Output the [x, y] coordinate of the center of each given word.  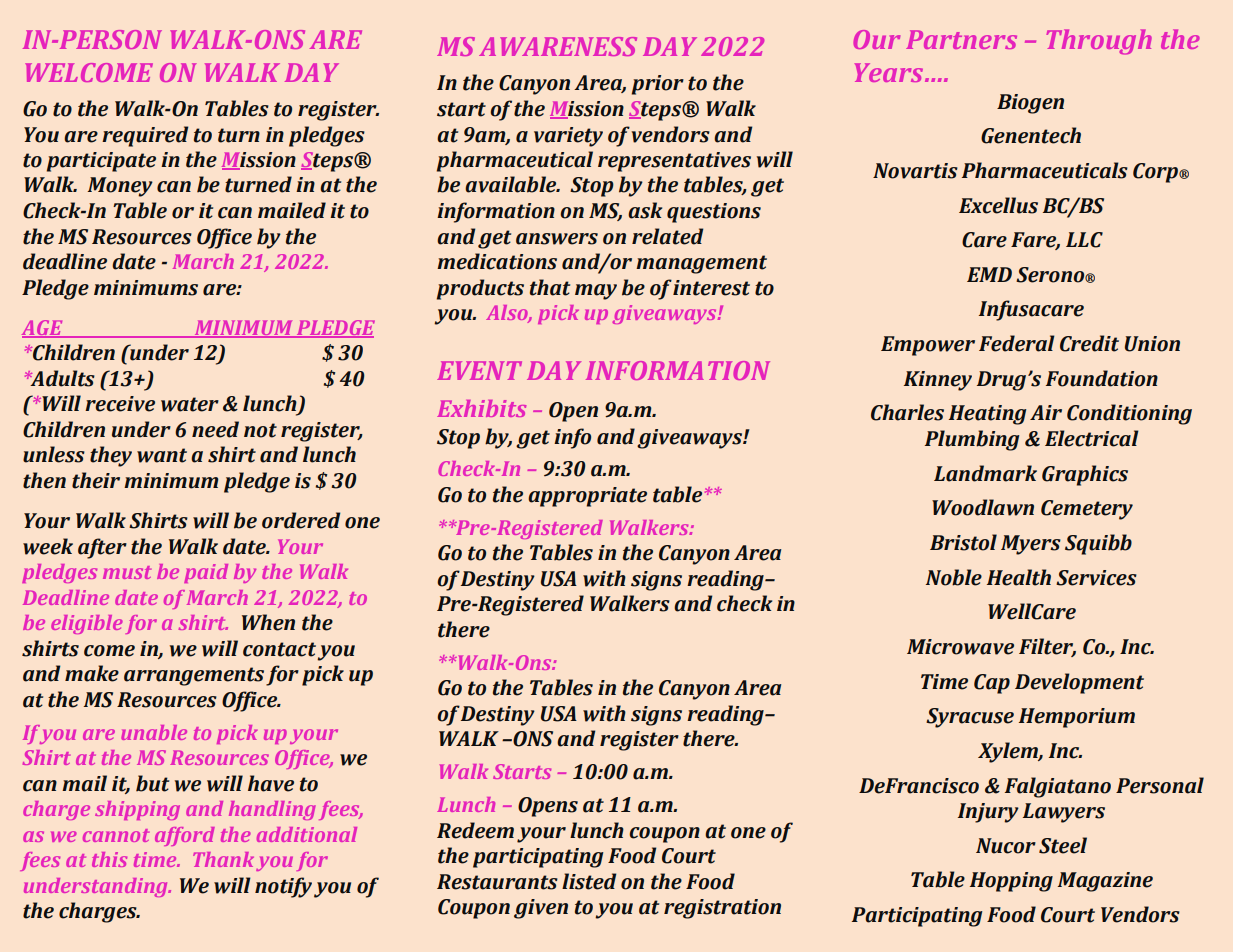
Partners [961, 39]
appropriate [587, 497]
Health [1019, 577]
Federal [1017, 343]
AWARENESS [558, 46]
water [190, 404]
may [596, 292]
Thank [223, 859]
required [145, 136]
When [268, 622]
